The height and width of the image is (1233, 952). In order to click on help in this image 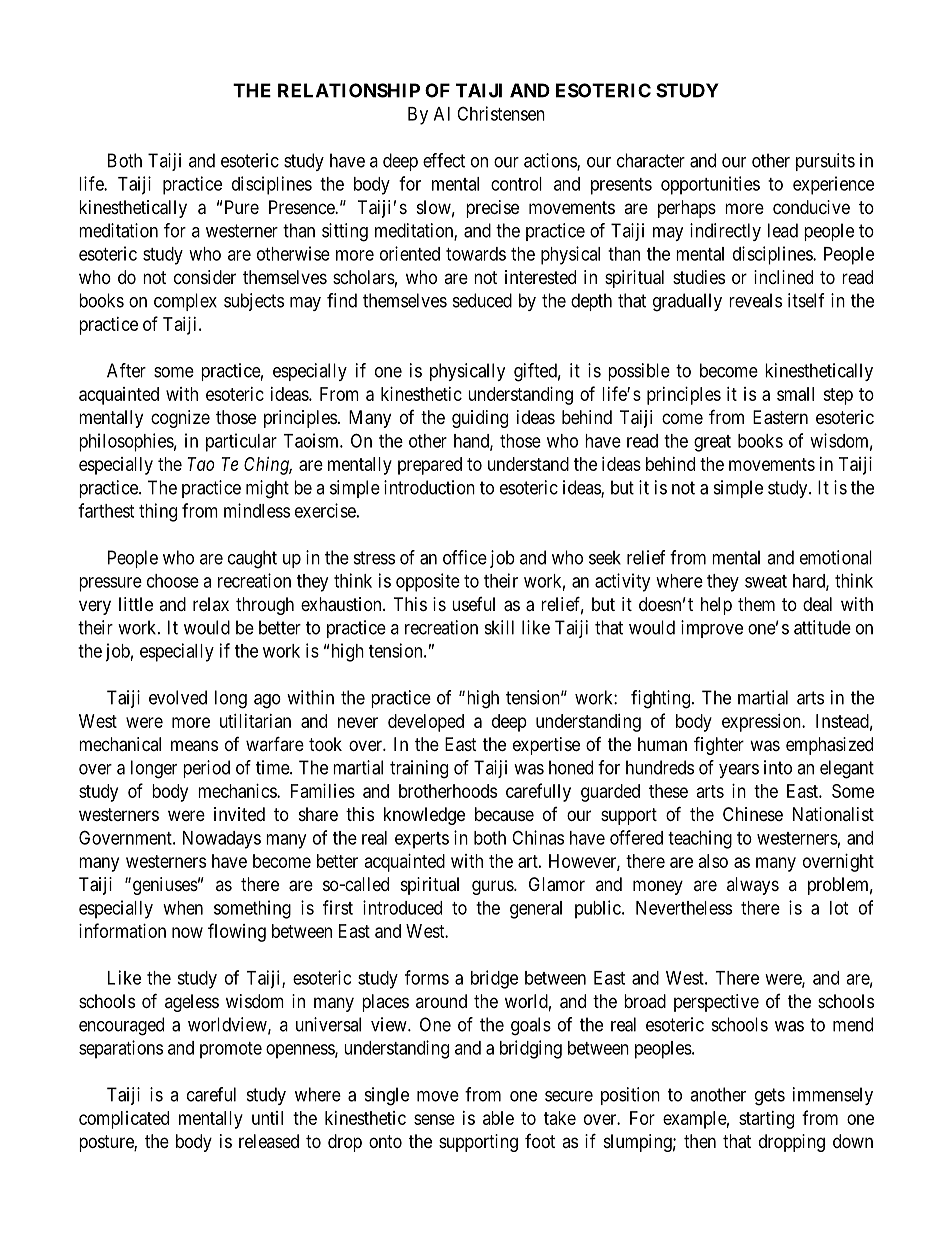, I will do `click(716, 606)`.
